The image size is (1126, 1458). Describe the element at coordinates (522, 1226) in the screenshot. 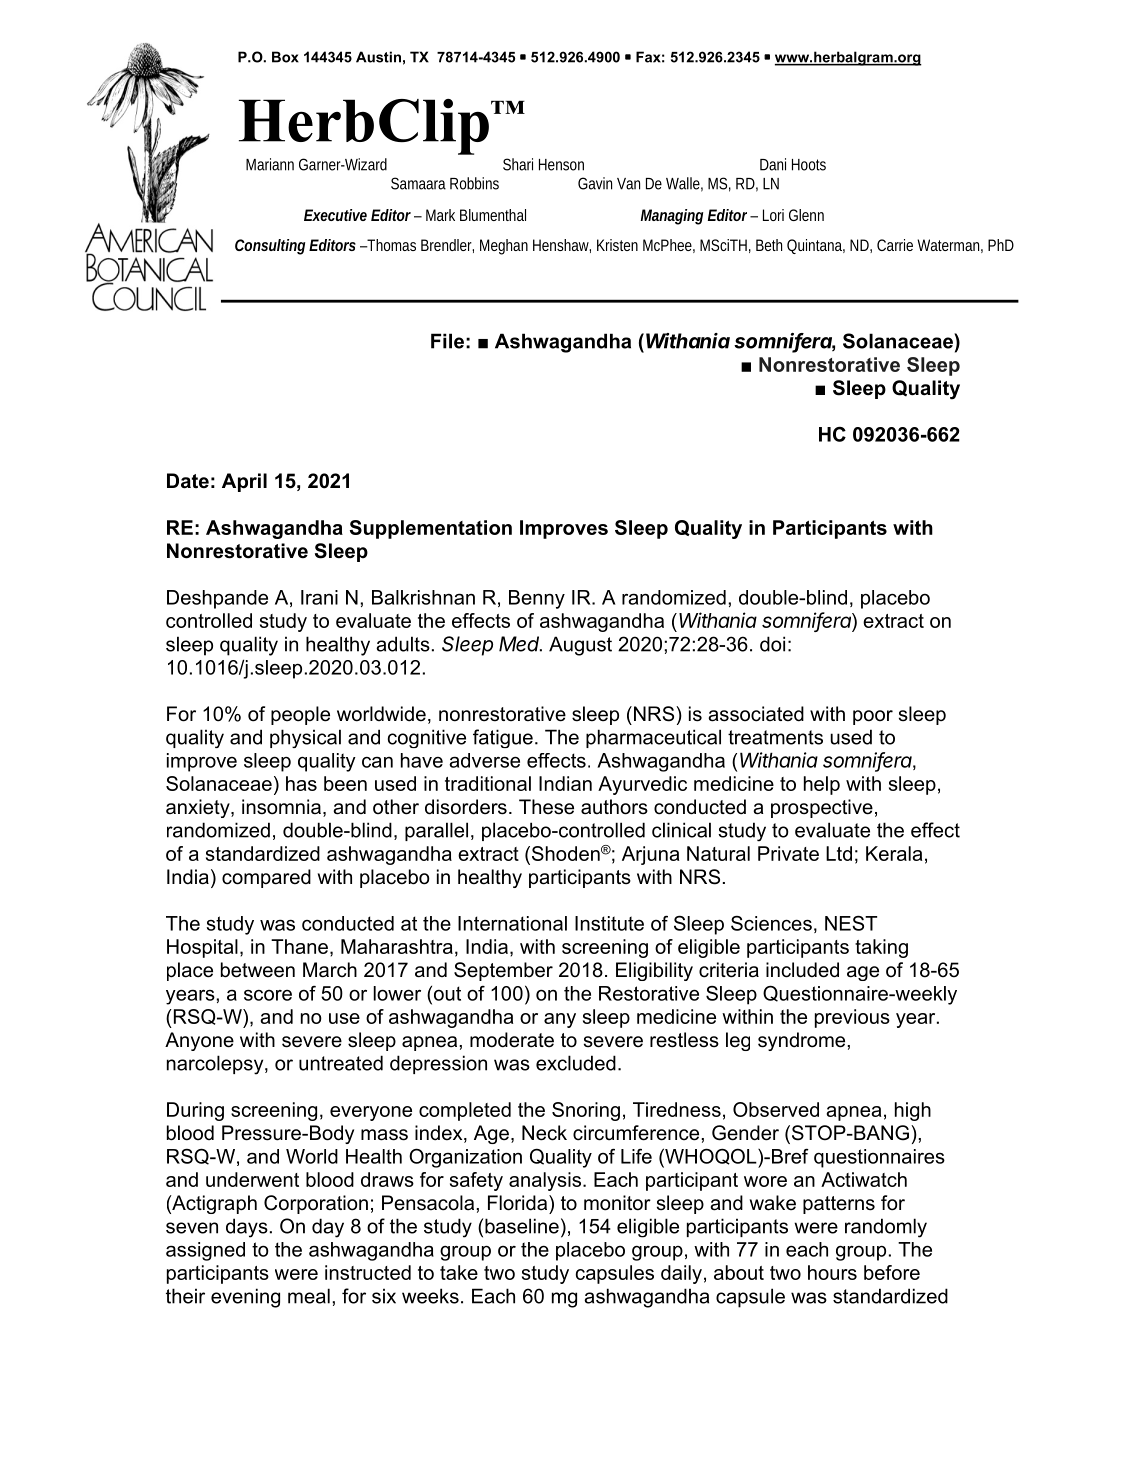

I see `baseline` at that location.
